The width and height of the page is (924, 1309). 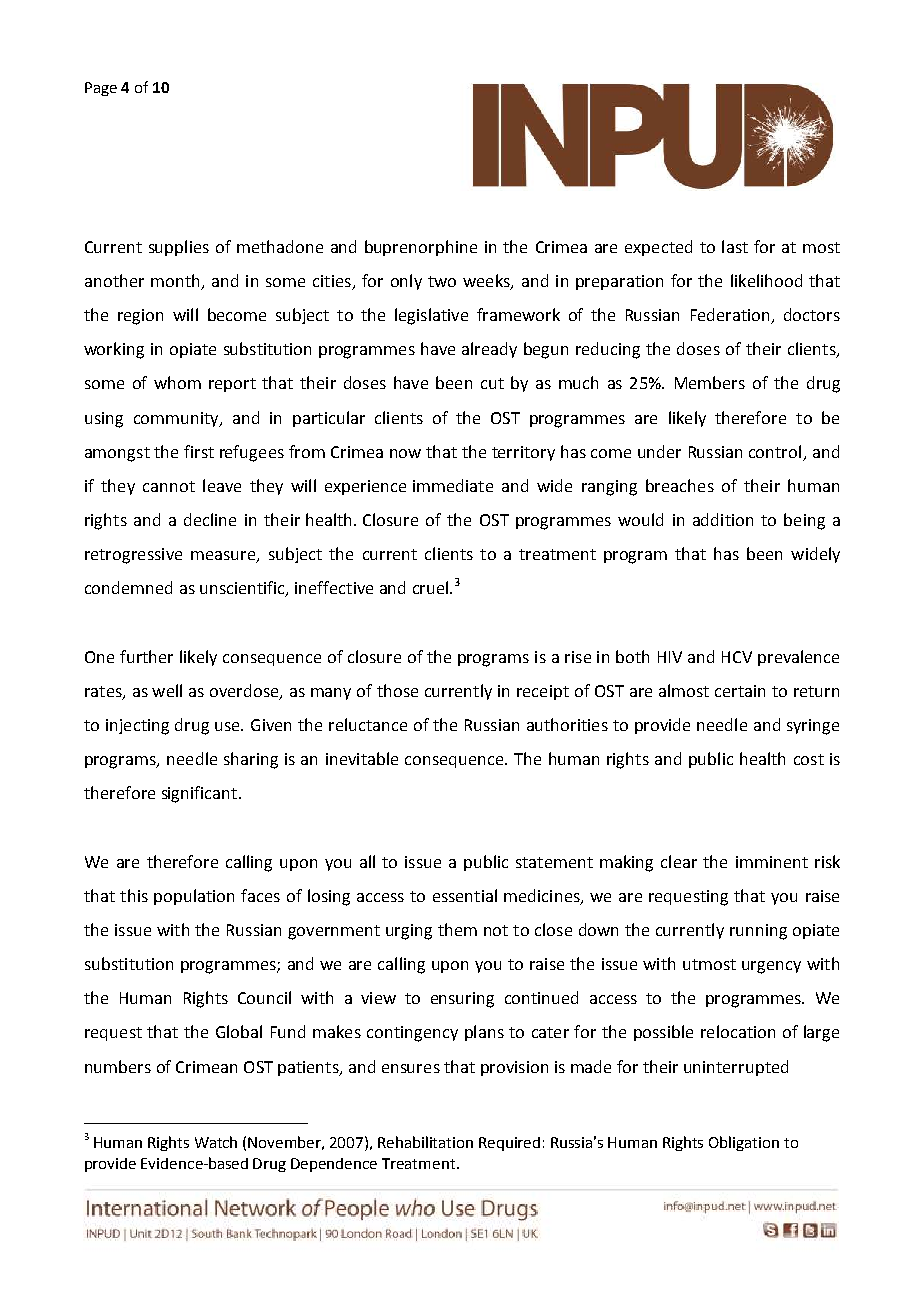 What do you see at coordinates (101, 89) in the page?
I see `Page` at bounding box center [101, 89].
